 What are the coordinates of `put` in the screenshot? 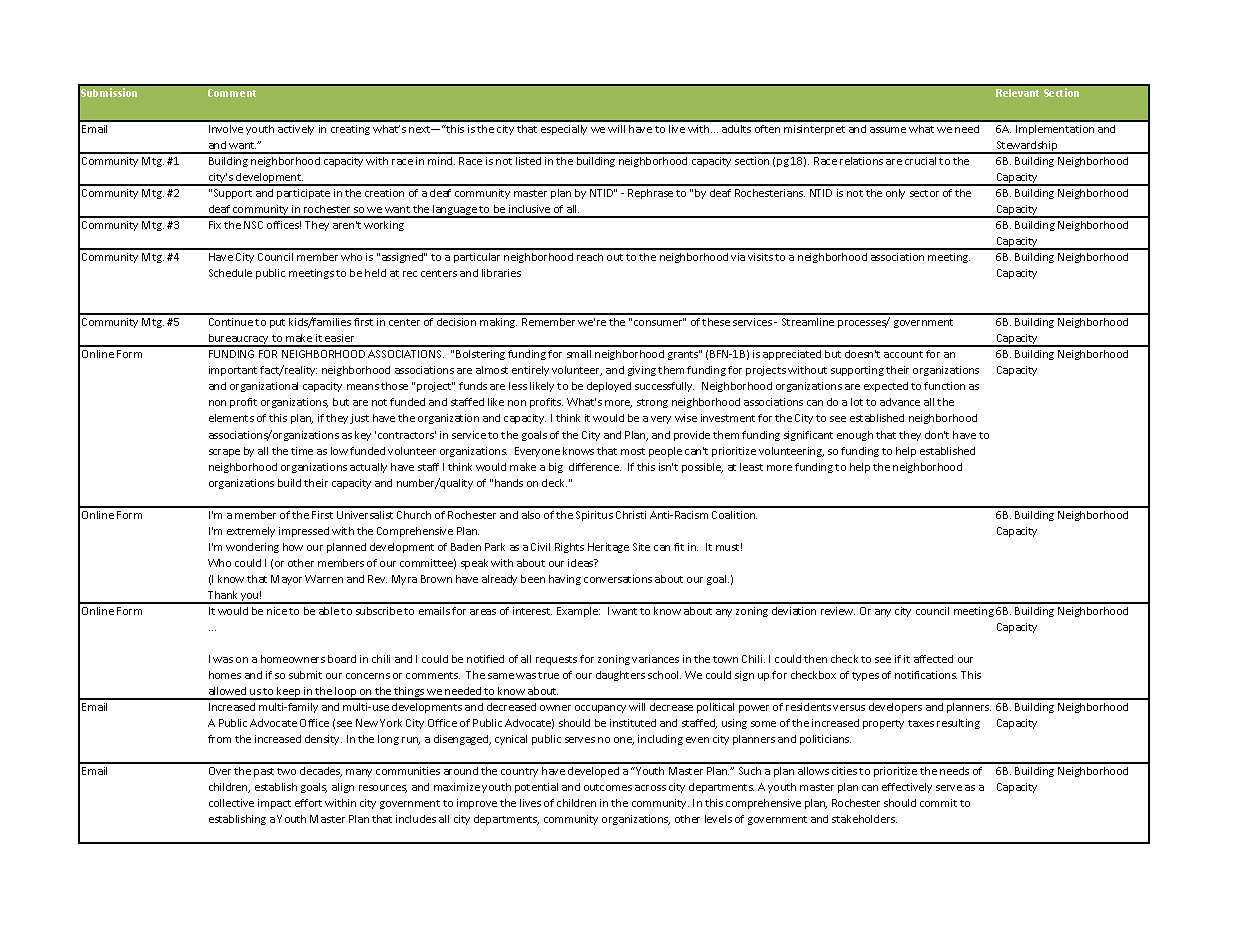 It's located at (277, 323).
